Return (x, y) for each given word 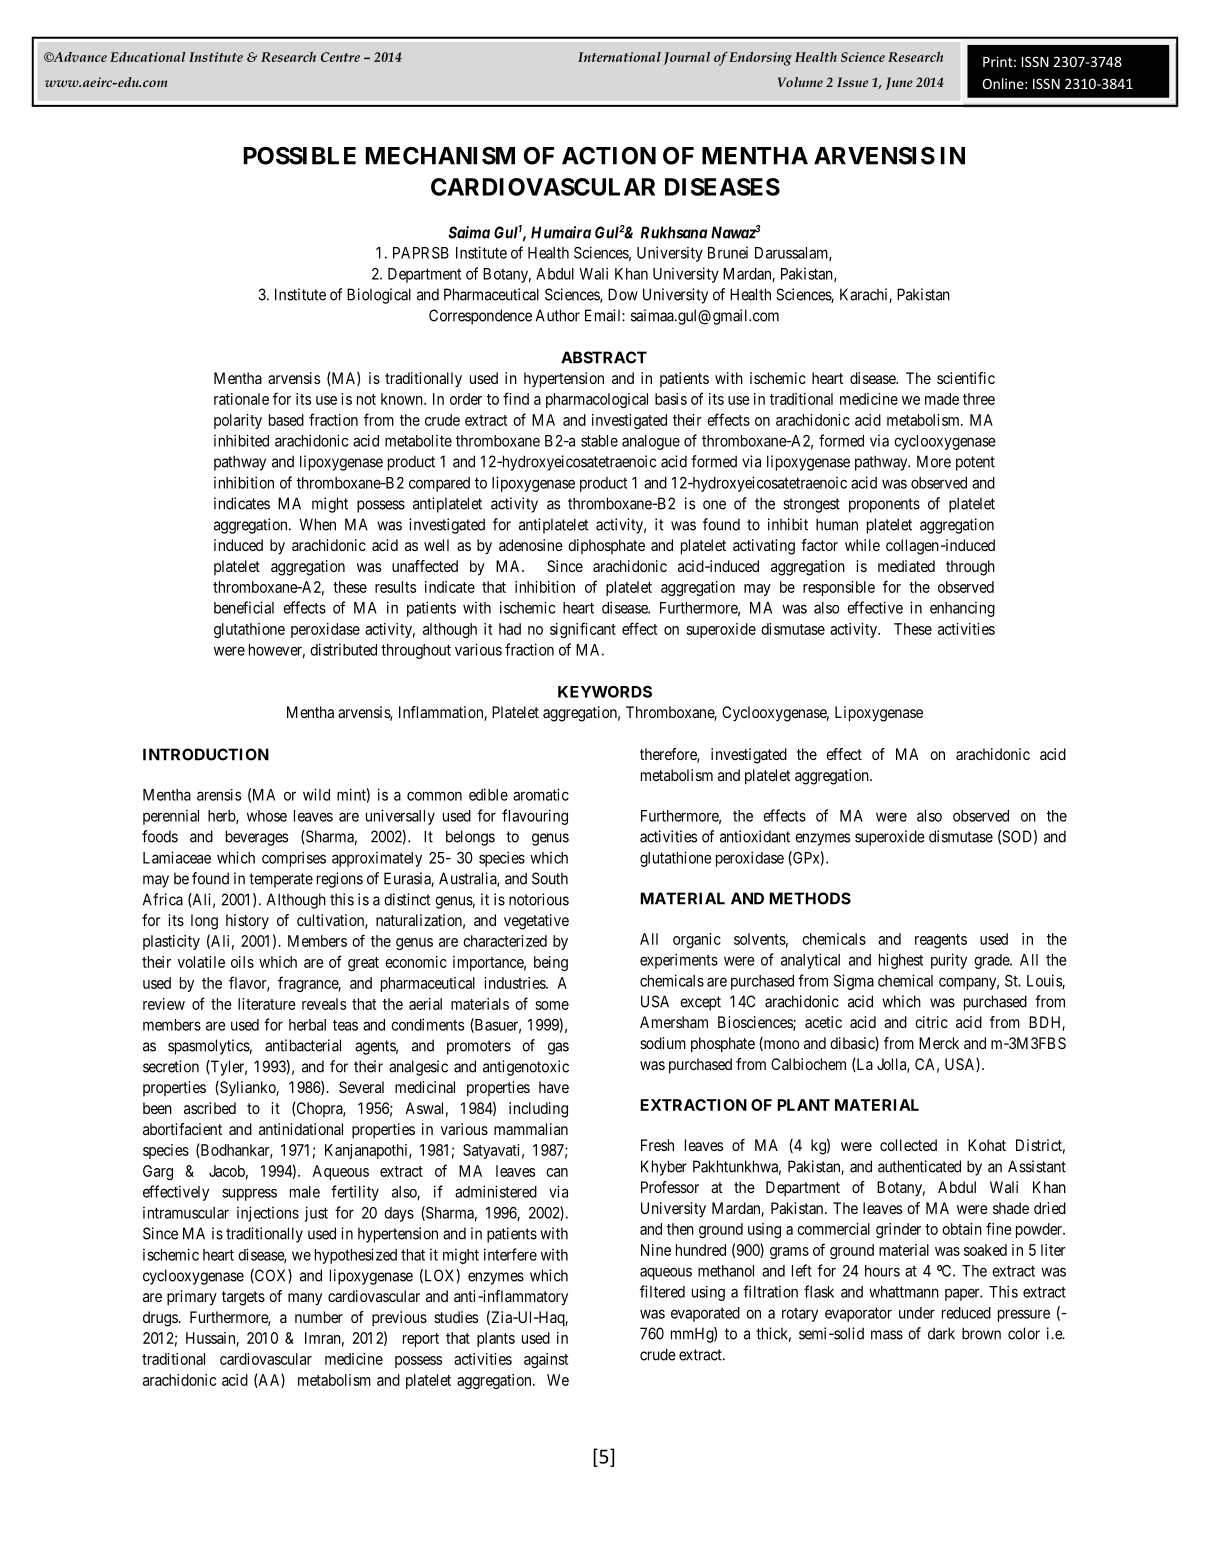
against (546, 1360)
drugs (161, 1319)
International (619, 57)
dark (941, 1333)
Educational (147, 57)
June (899, 83)
